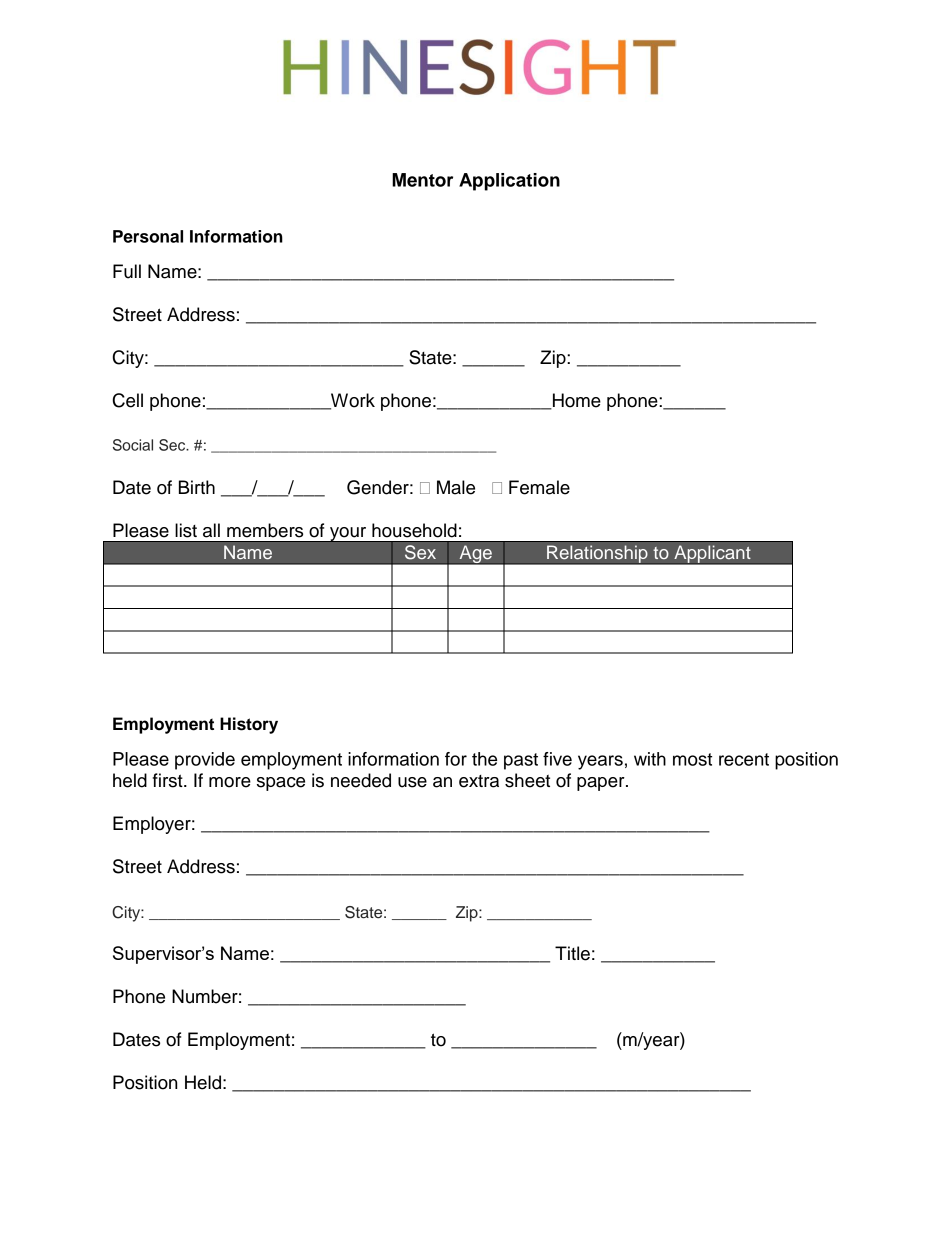 The width and height of the document is (952, 1233). Describe the element at coordinates (414, 530) in the document. I see `household` at that location.
